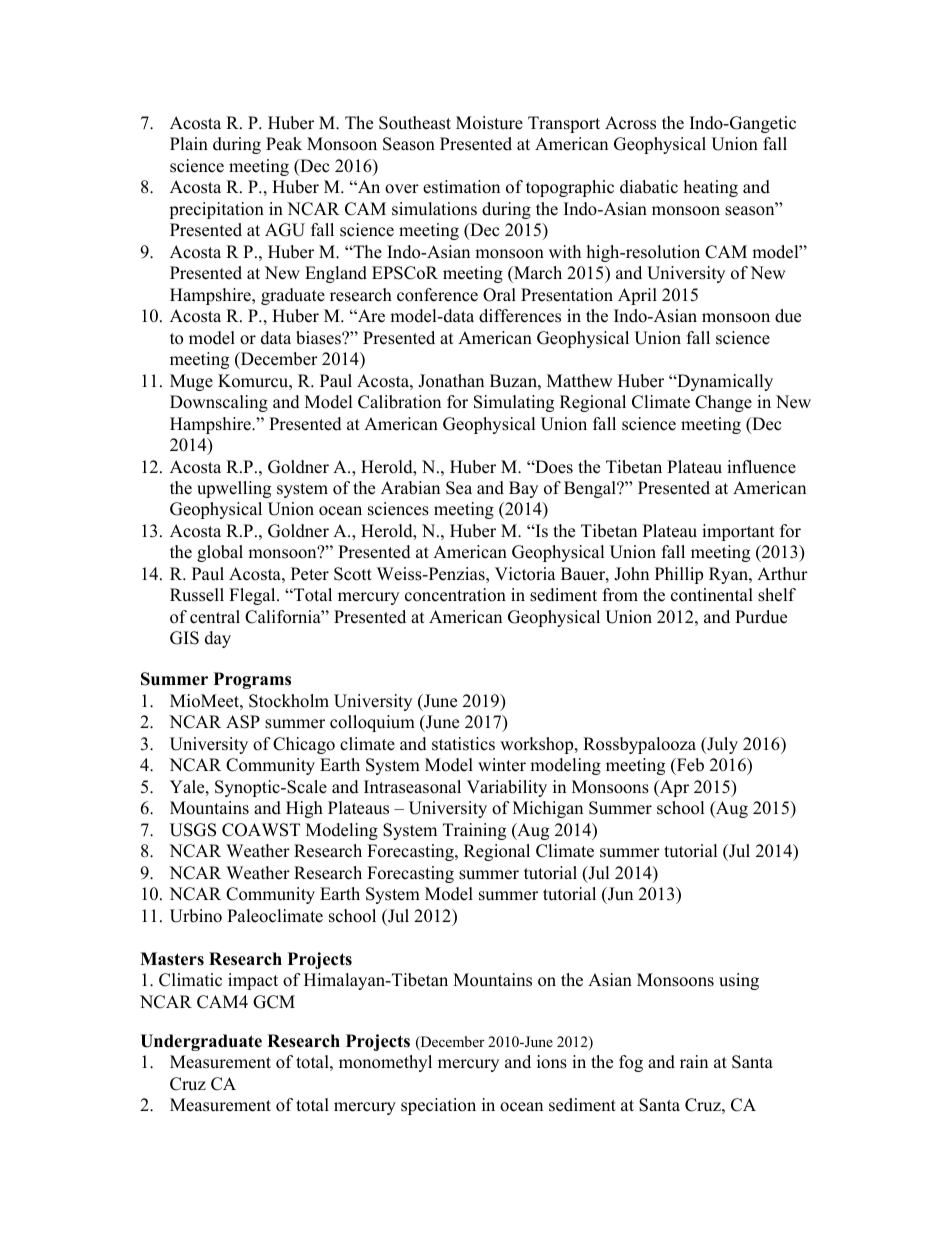 The width and height of the screenshot is (952, 1233). I want to click on concentration, so click(455, 595).
